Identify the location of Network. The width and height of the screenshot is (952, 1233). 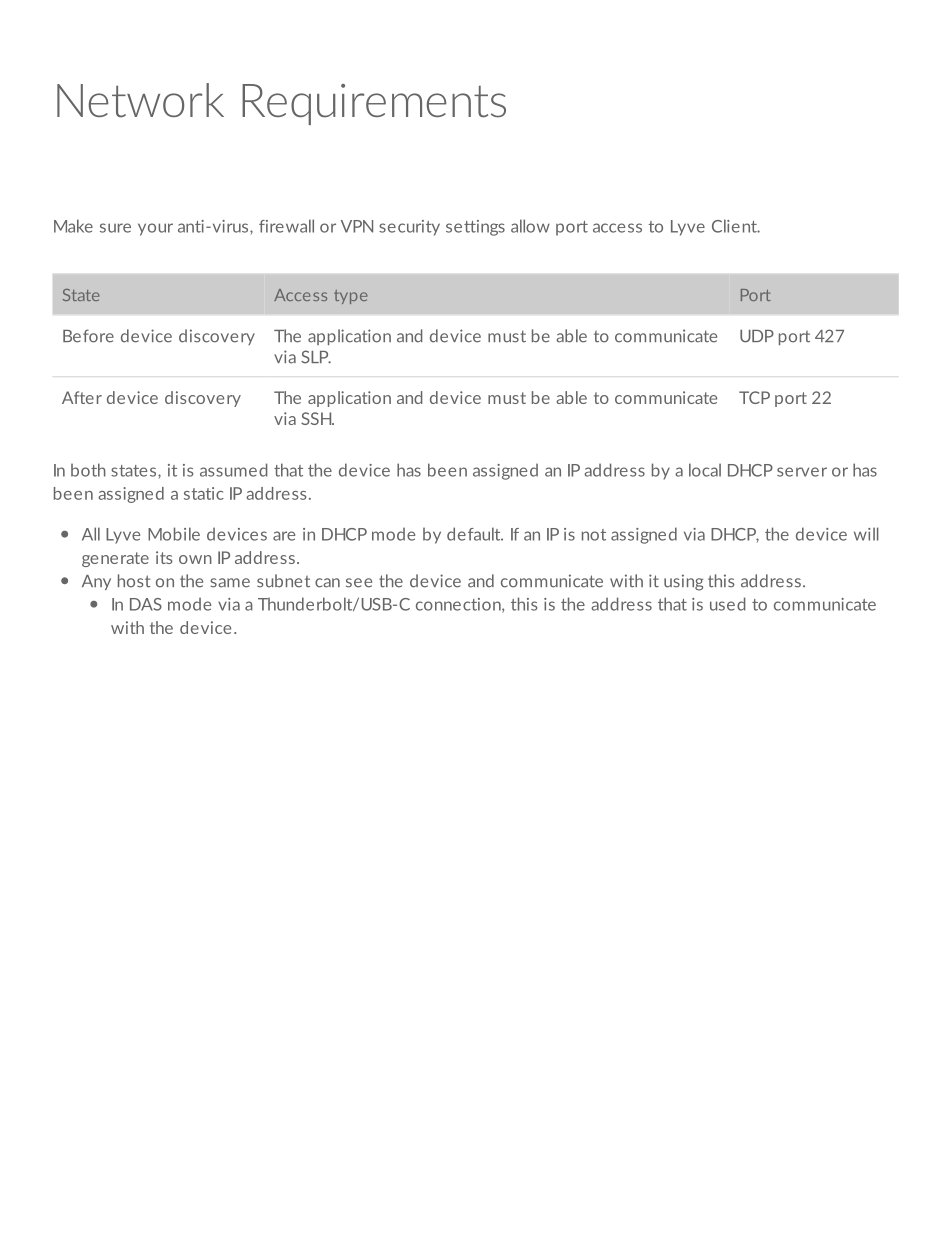
(140, 100).
